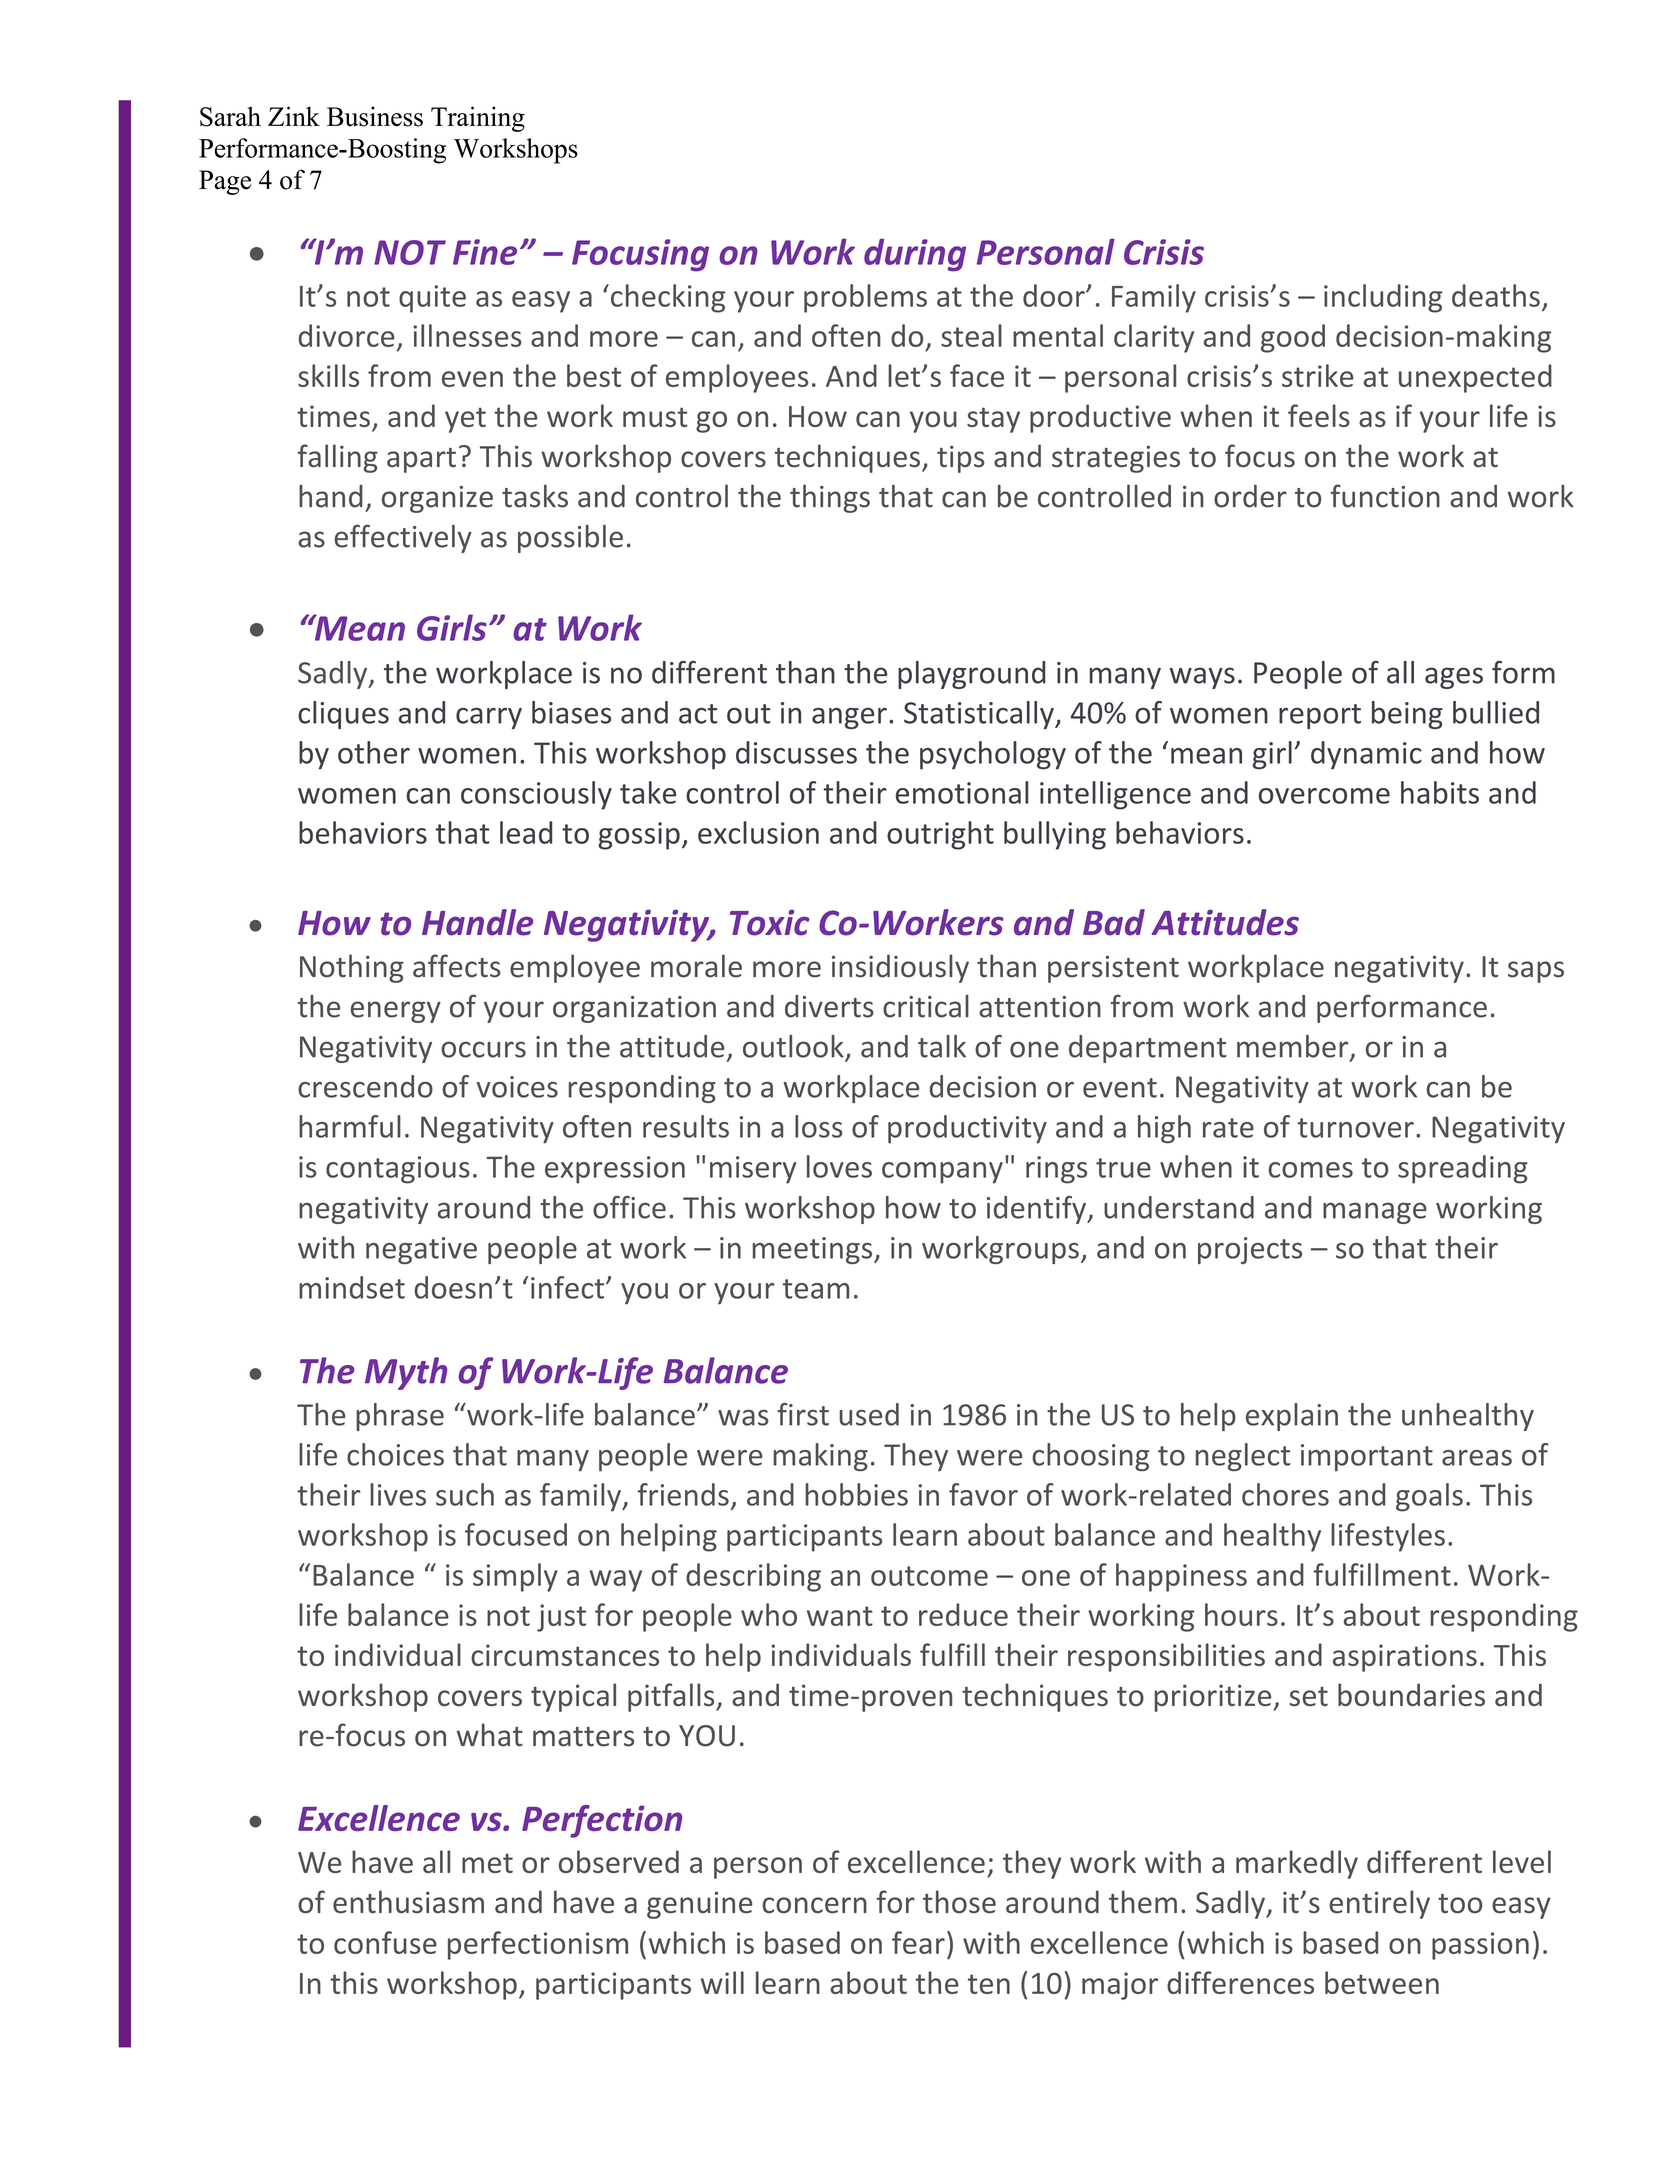 The width and height of the page is (1676, 2169). Describe the element at coordinates (942, 1046) in the page. I see `talk` at that location.
